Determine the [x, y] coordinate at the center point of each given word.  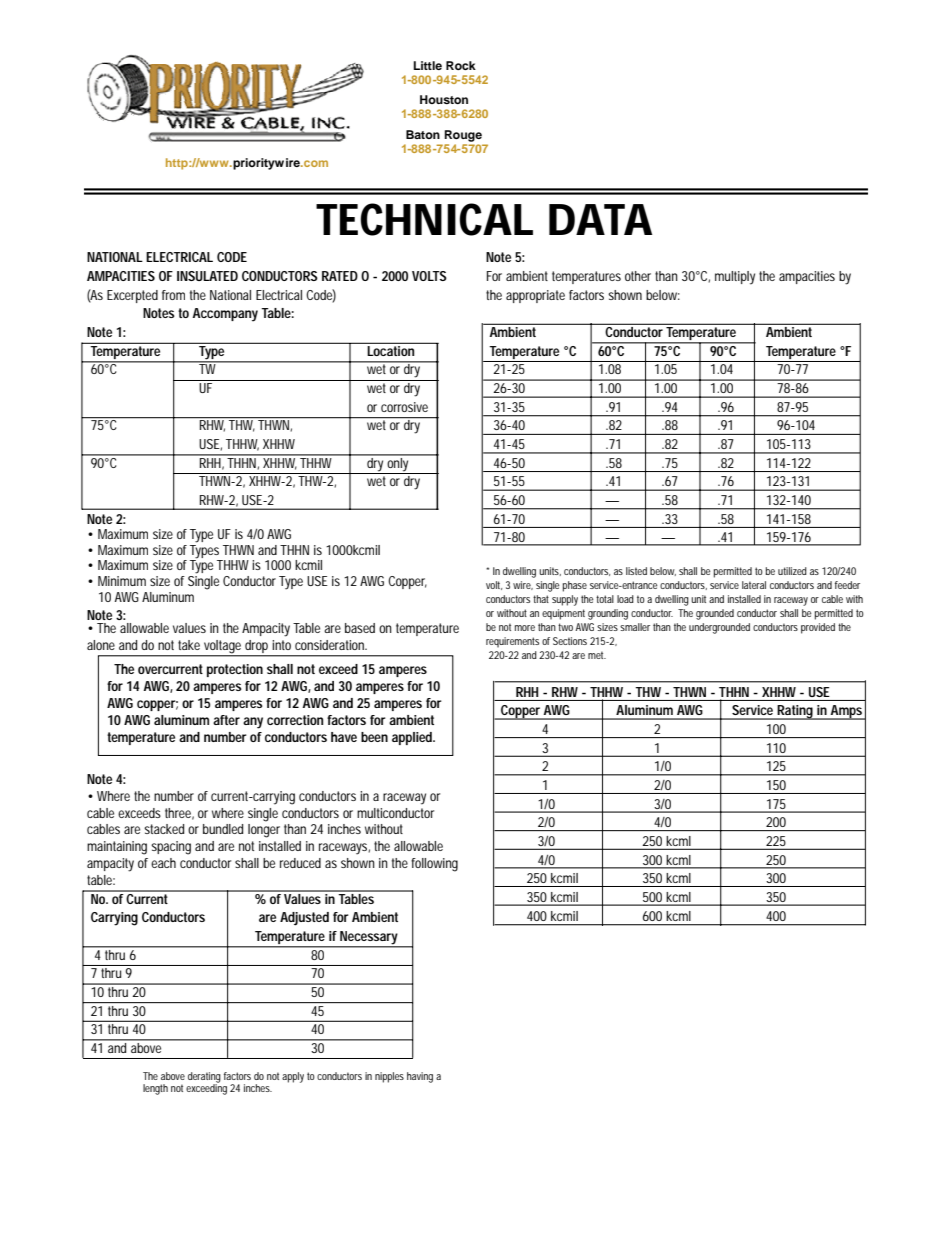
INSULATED [207, 276]
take [189, 645]
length [155, 1089]
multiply [735, 278]
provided [818, 628]
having [420, 1077]
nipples [389, 1077]
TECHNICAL [423, 219]
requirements [512, 642]
